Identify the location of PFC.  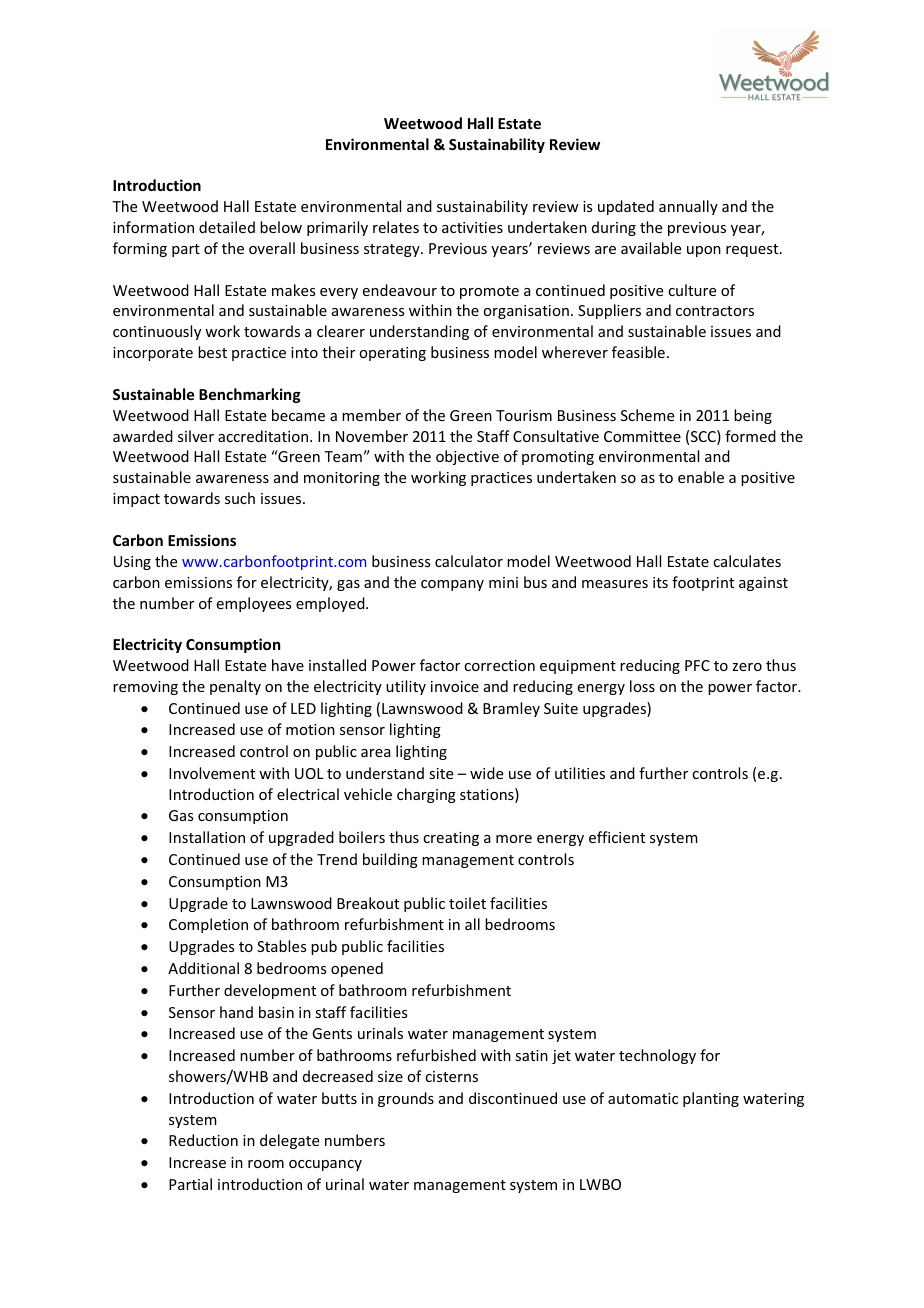
(697, 665).
